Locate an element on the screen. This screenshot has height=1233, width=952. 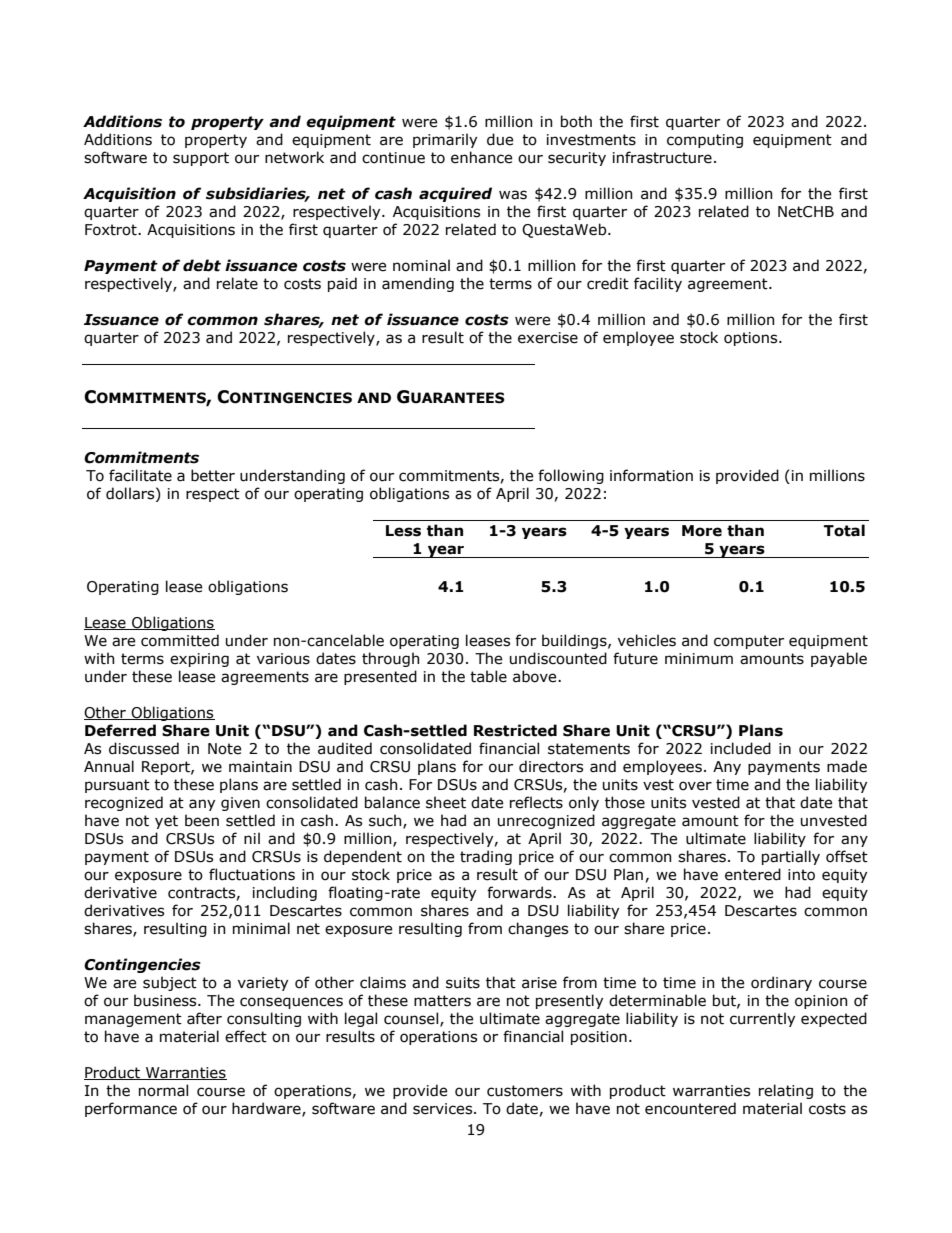
following is located at coordinates (571, 476).
